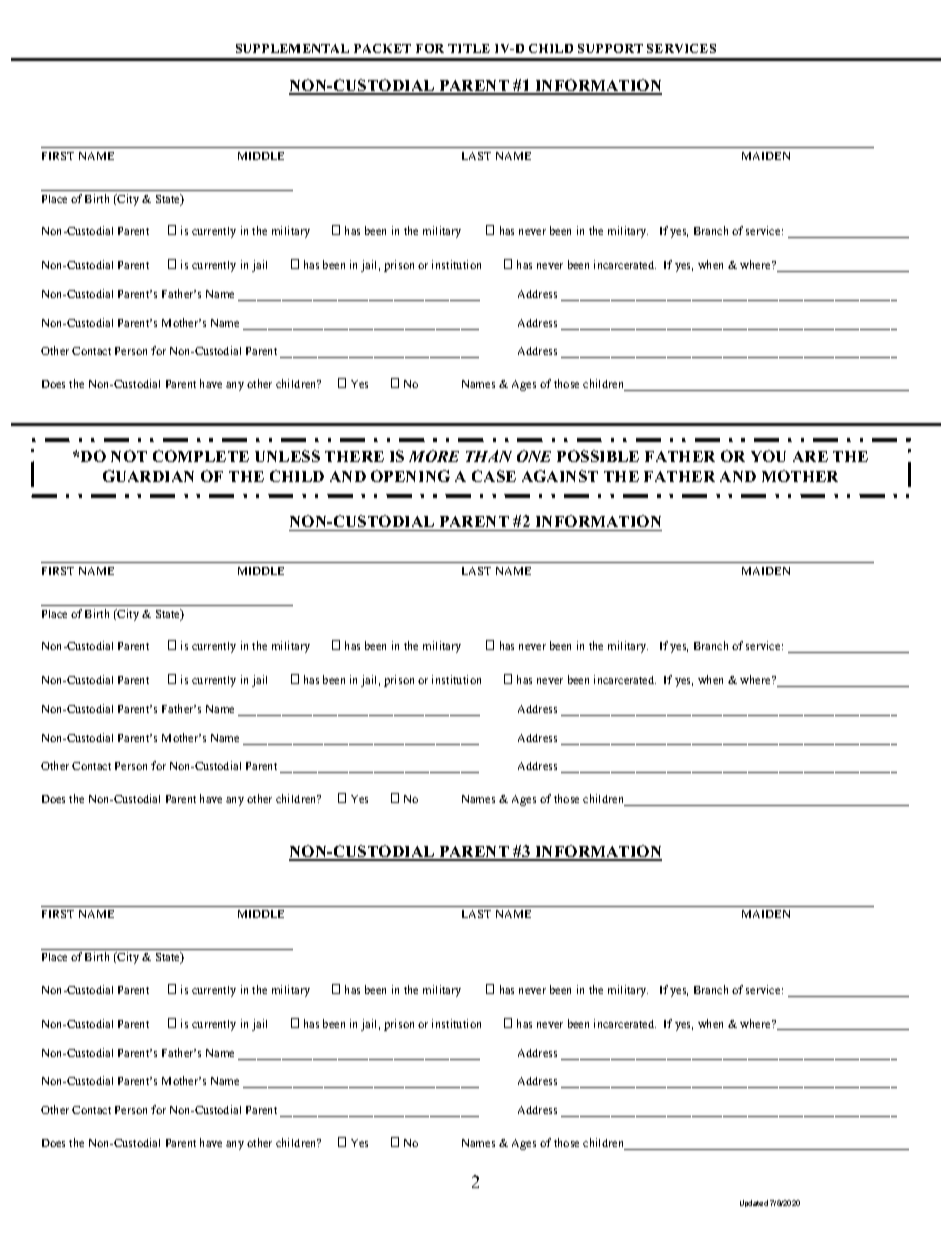  Describe the element at coordinates (410, 476) in the page. I see `OPENING` at that location.
